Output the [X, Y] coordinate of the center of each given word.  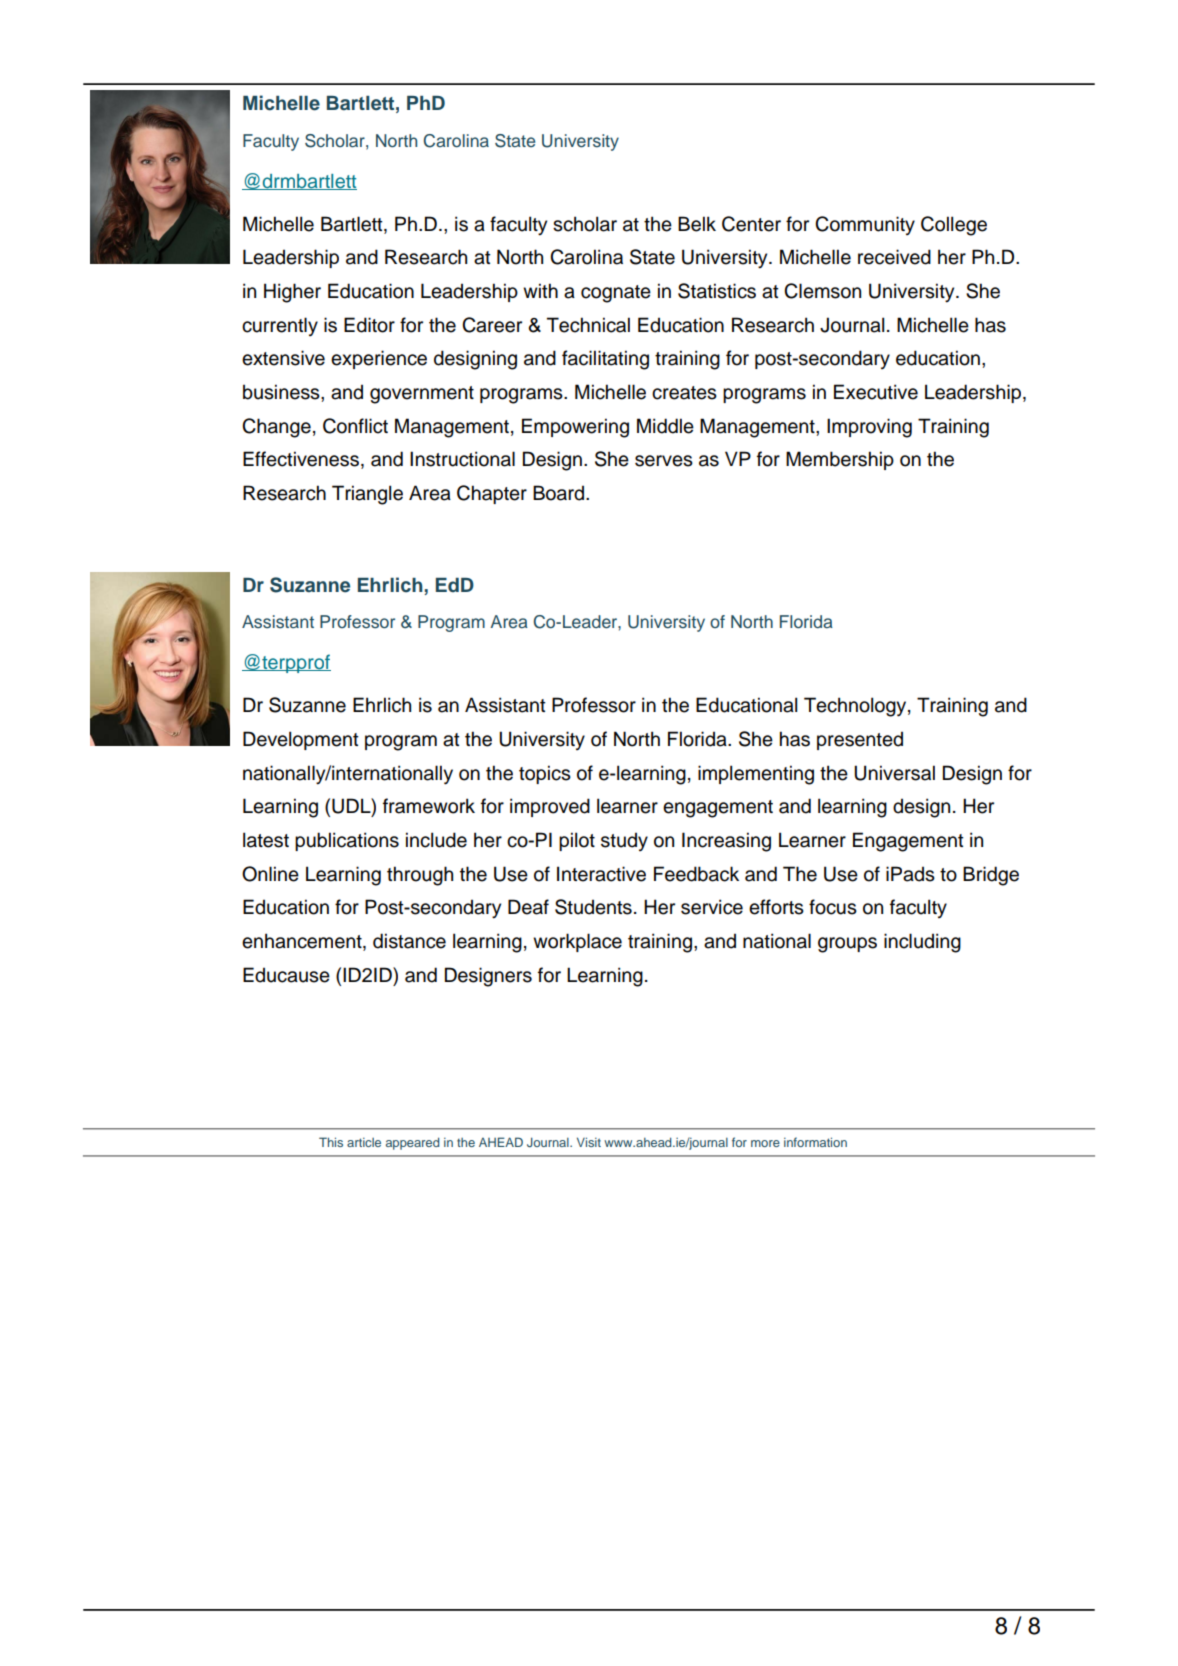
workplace [577, 942]
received [894, 257]
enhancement [303, 942]
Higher [292, 293]
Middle [665, 426]
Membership [840, 460]
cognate [616, 294]
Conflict [355, 426]
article [364, 1142]
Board [560, 493]
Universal [894, 773]
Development [301, 740]
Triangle [367, 495]
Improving [869, 428]
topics [545, 774]
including [922, 943]
